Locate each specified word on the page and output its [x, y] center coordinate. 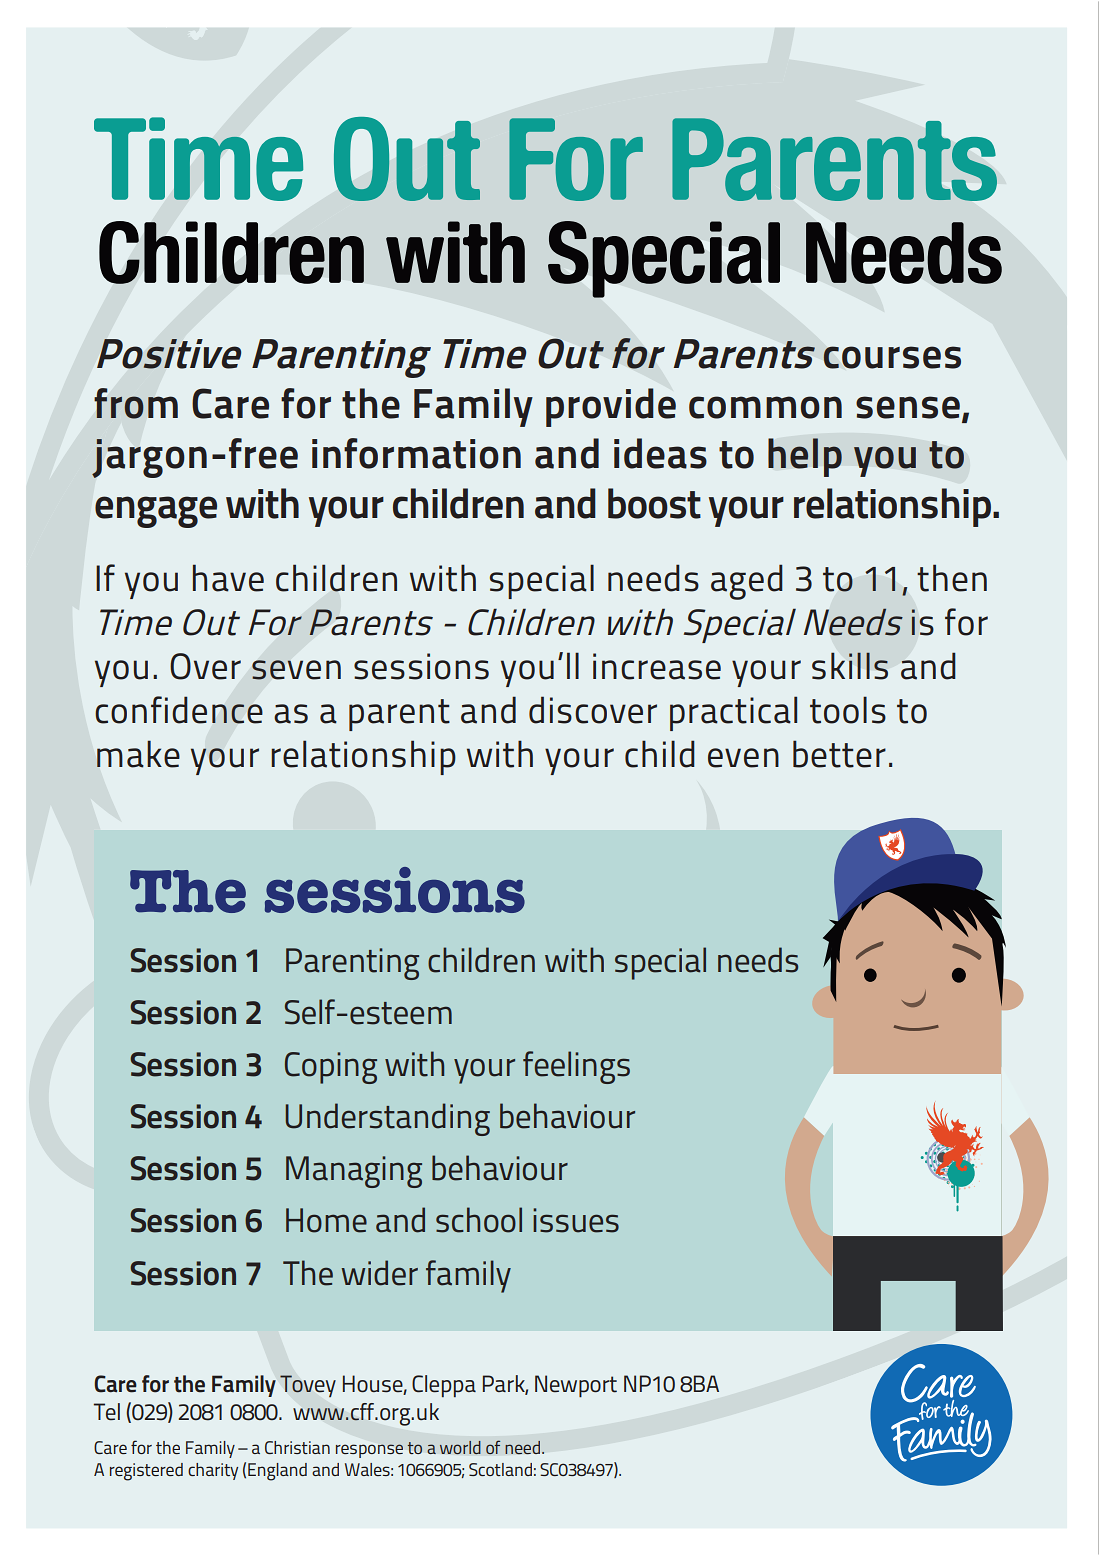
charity [213, 1471]
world [460, 1447]
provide [611, 407]
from [136, 403]
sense [908, 407]
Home [326, 1220]
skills [850, 666]
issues [576, 1220]
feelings [576, 1067]
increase [657, 666]
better [839, 754]
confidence [179, 710]
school [479, 1220]
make [138, 754]
